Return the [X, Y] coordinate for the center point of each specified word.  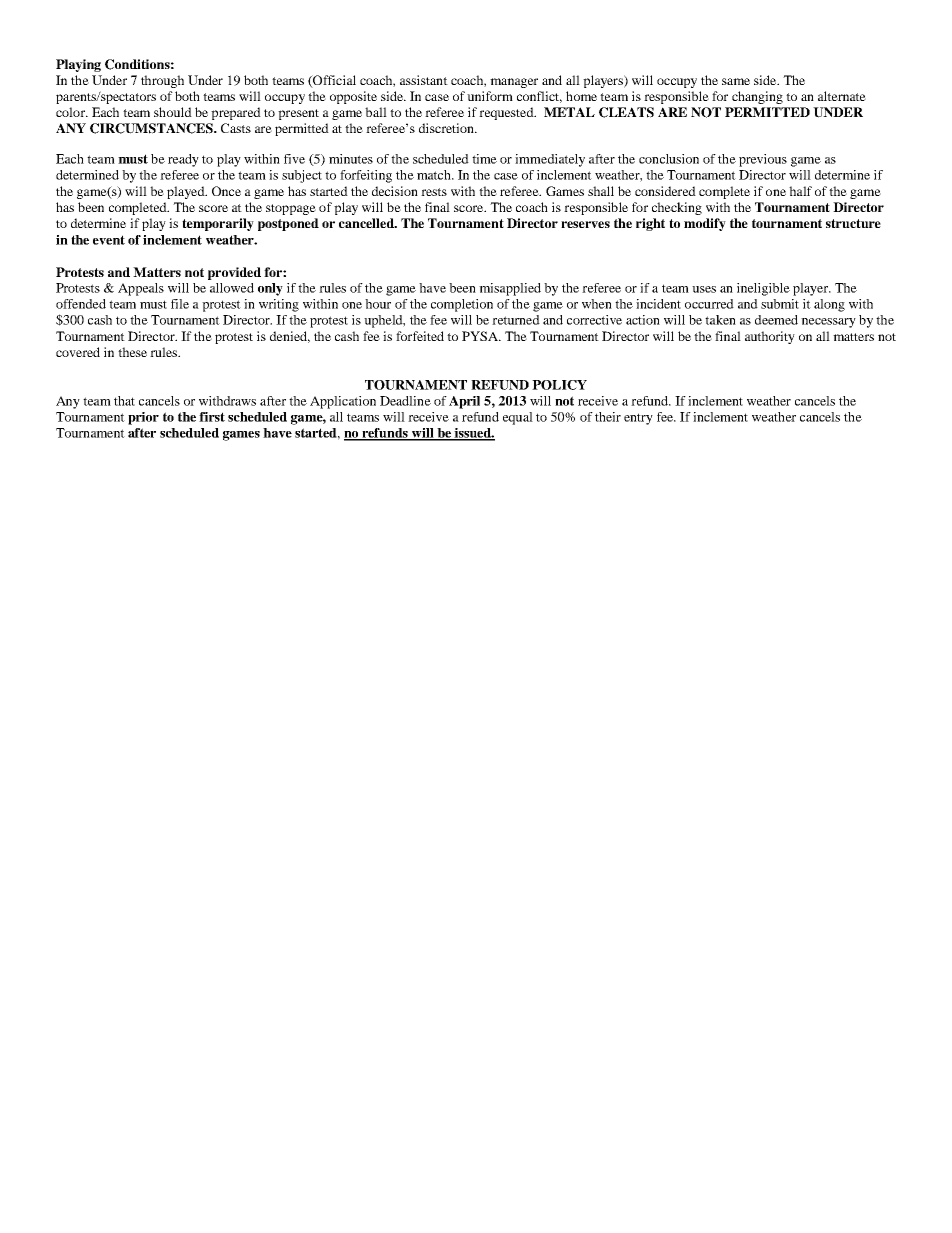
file [180, 304]
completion [462, 305]
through [162, 81]
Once [226, 191]
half [800, 191]
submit [780, 304]
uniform [490, 96]
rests [434, 192]
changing [757, 97]
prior [143, 418]
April [464, 402]
